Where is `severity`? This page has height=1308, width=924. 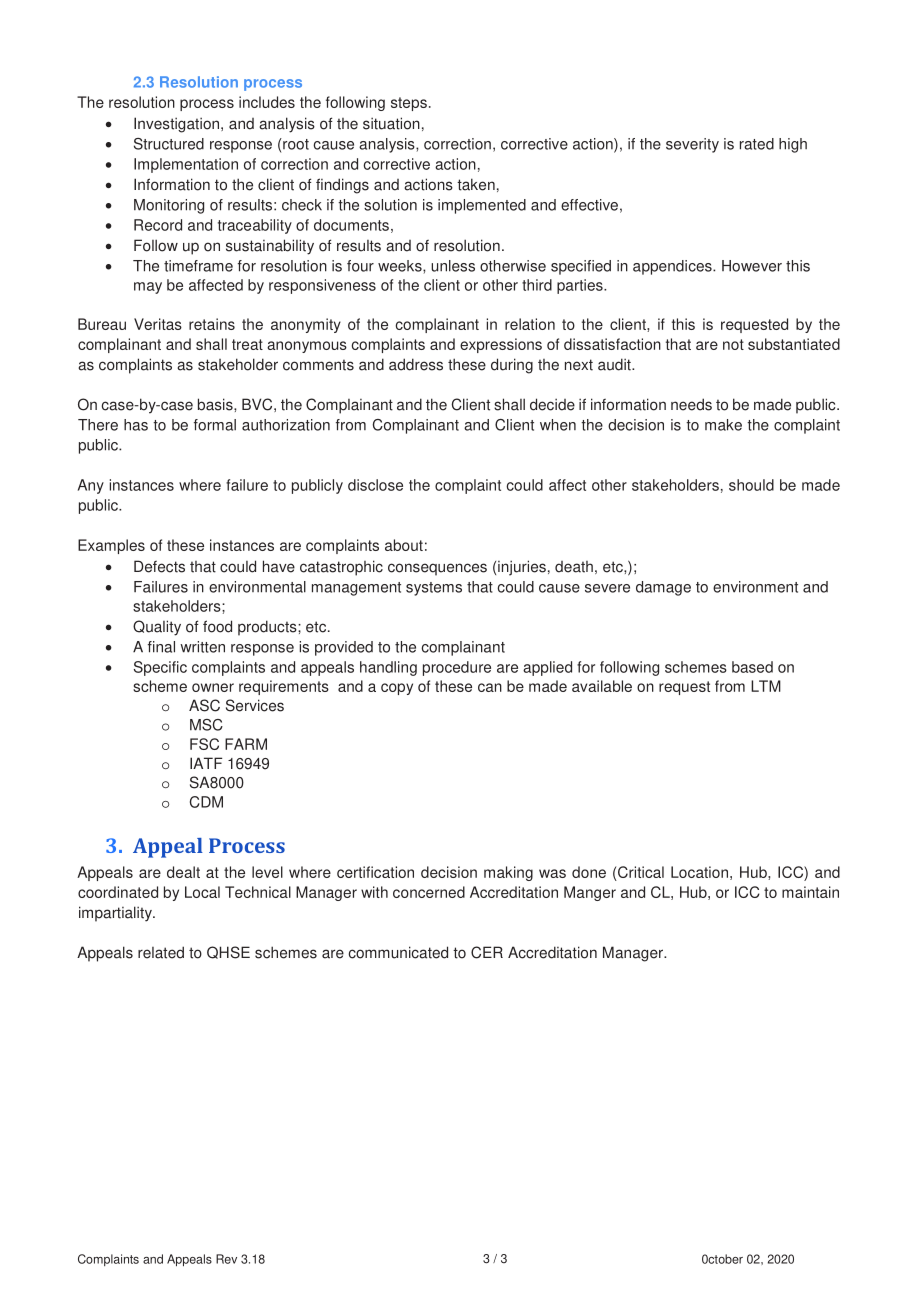
severity is located at coordinates (692, 145).
